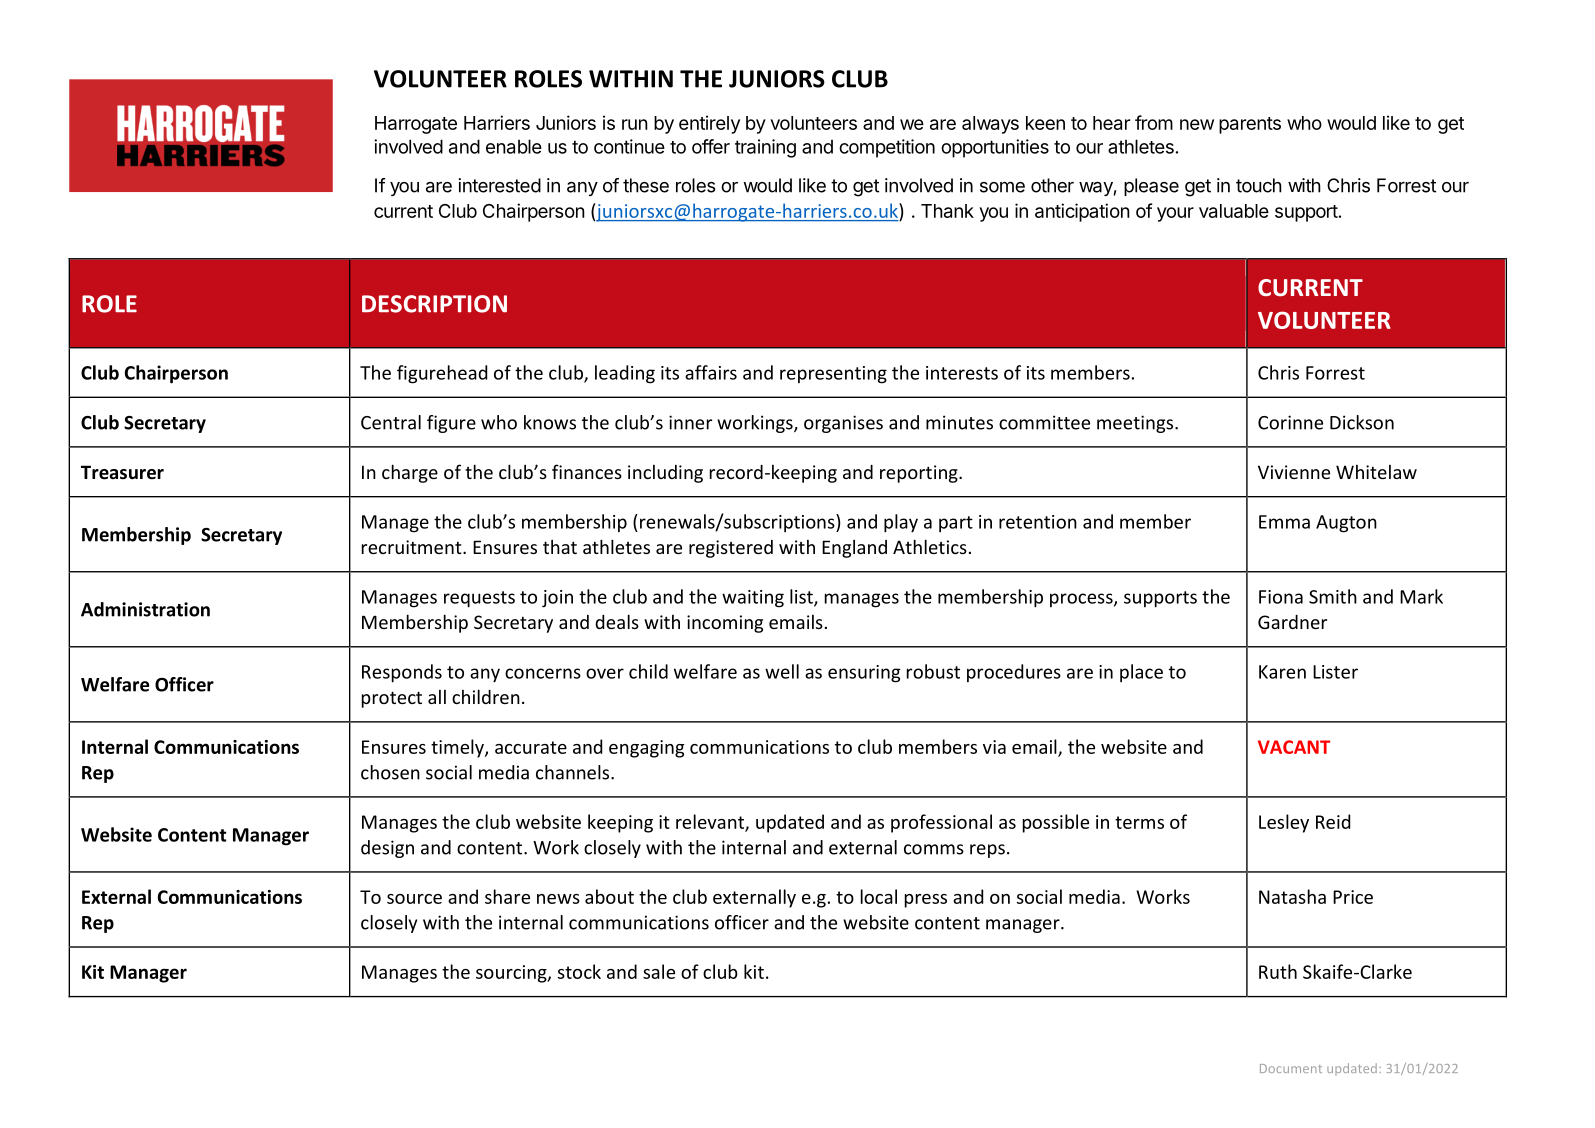 This image has width=1595, height=1128. Describe the element at coordinates (659, 971) in the image. I see `sale` at that location.
